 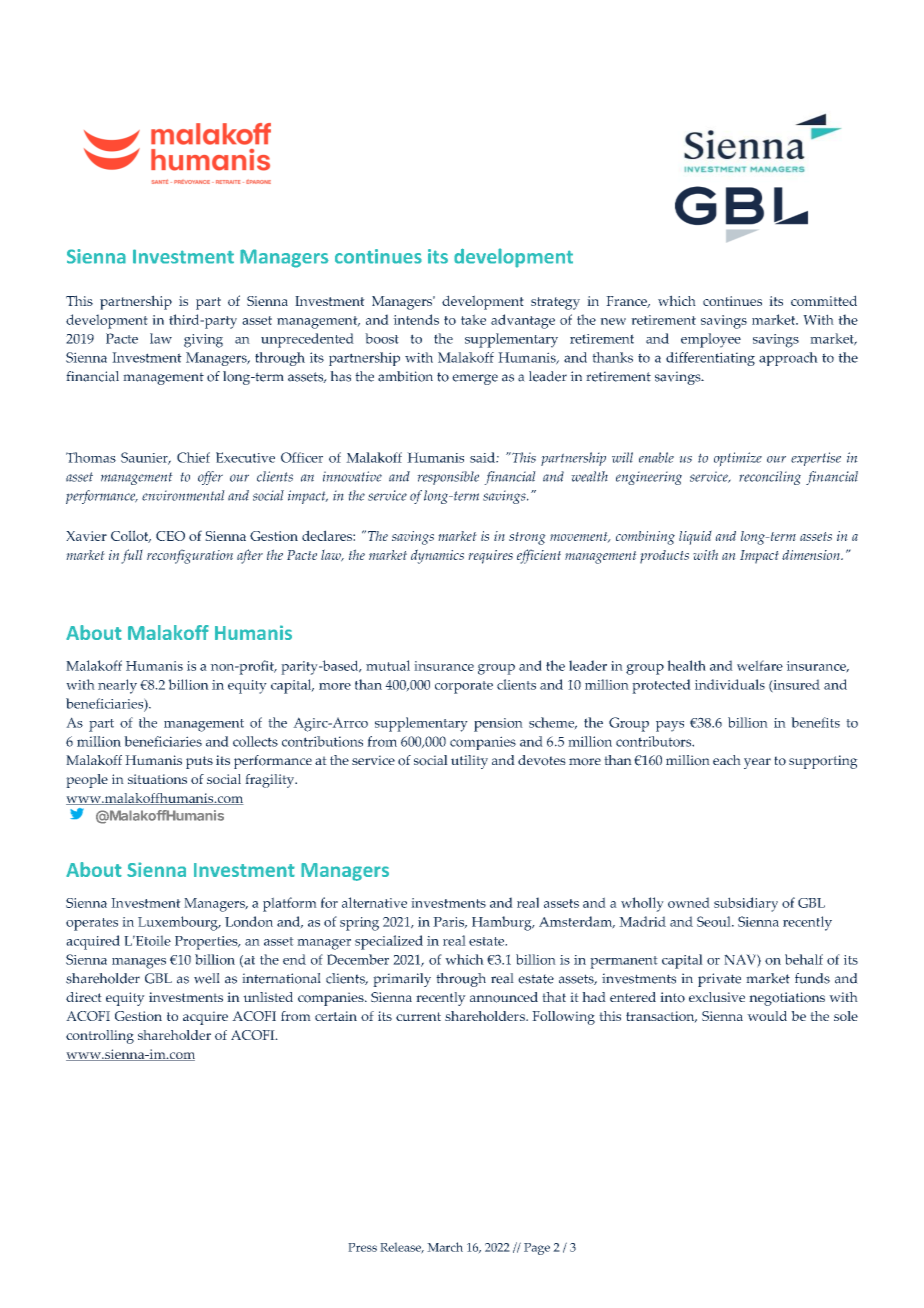 I want to click on employee, so click(x=711, y=340).
